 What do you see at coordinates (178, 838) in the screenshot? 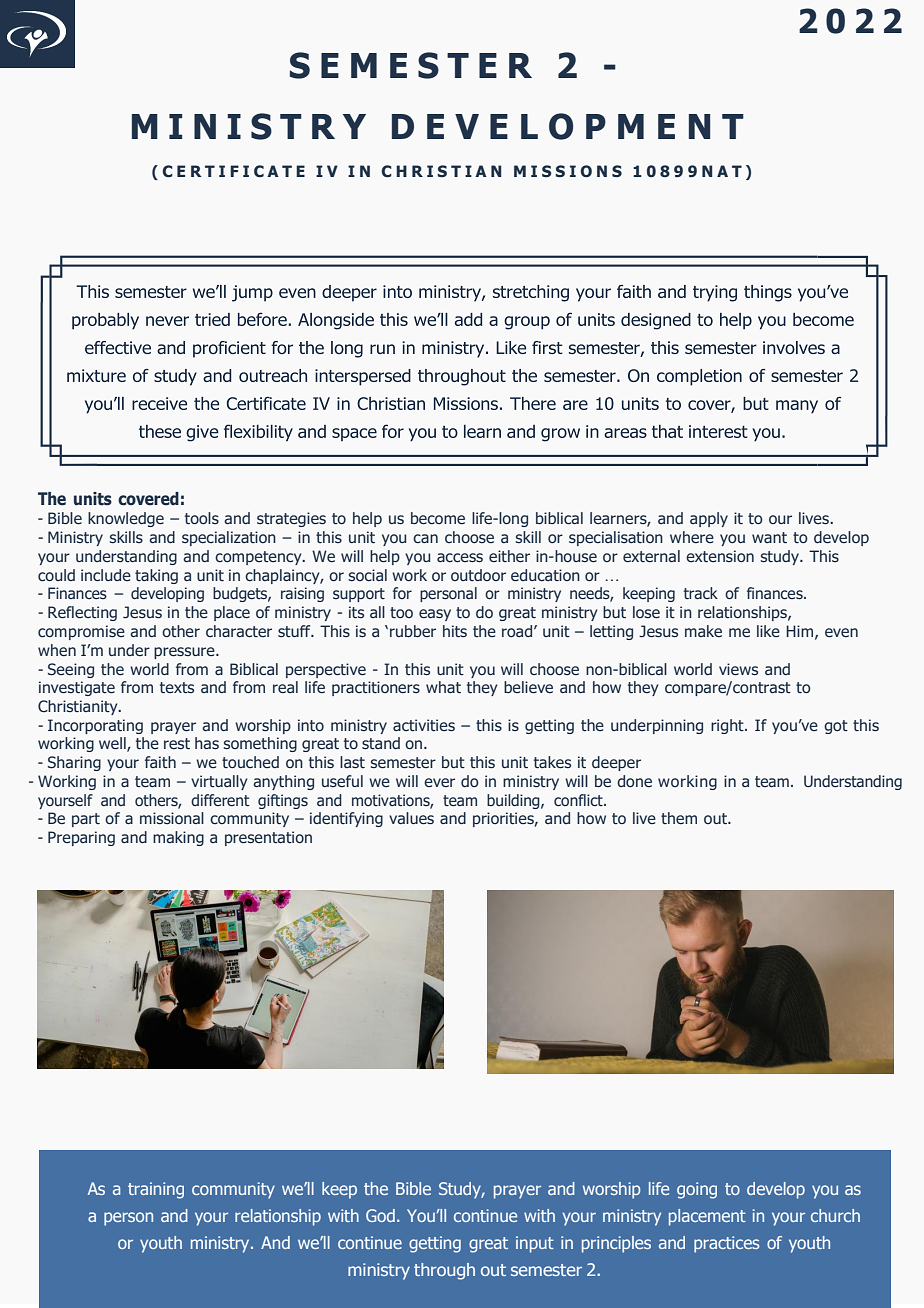
I see `making` at bounding box center [178, 838].
